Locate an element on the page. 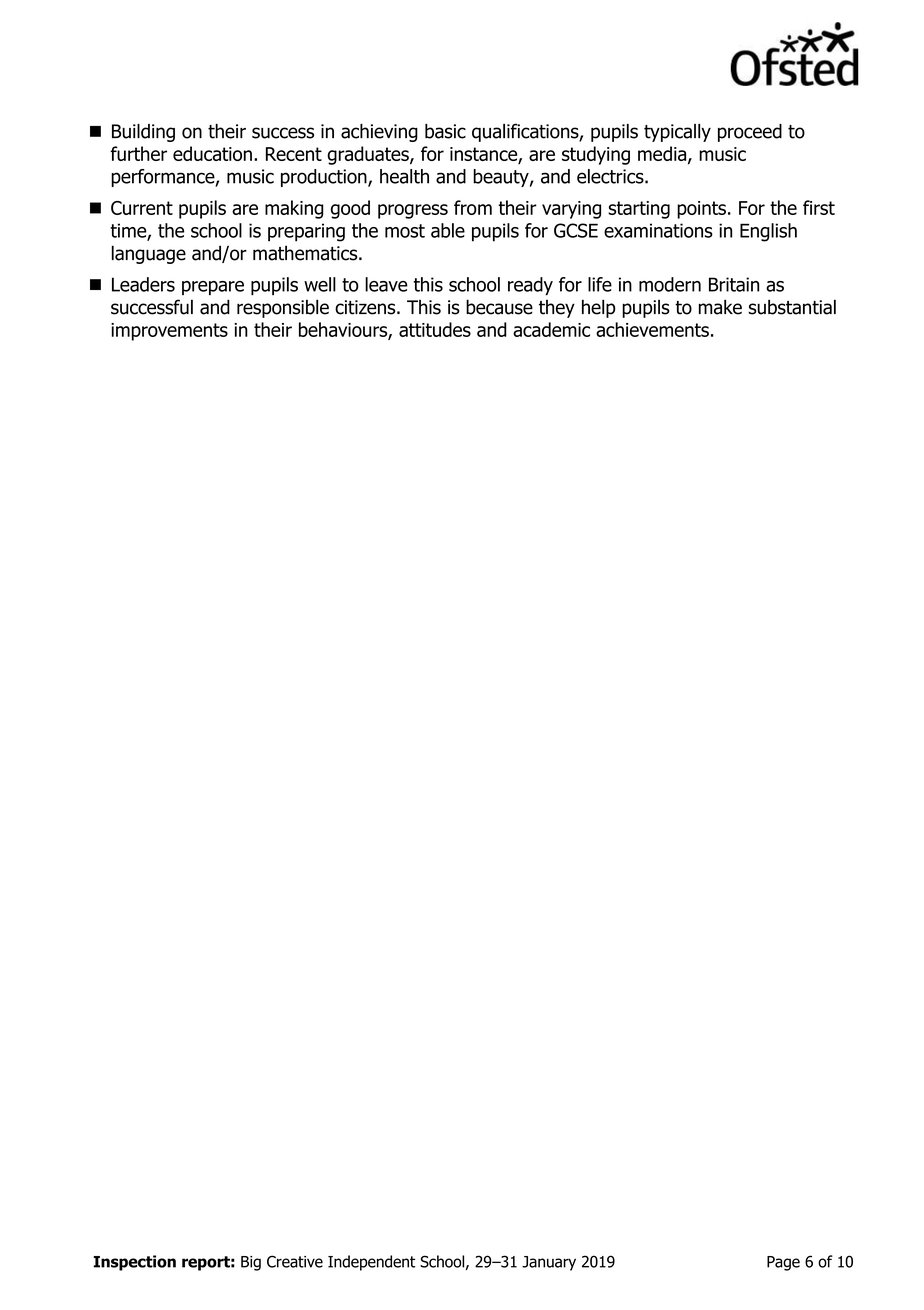 Image resolution: width=924 pixels, height=1310 pixels. improvements is located at coordinates (169, 332).
